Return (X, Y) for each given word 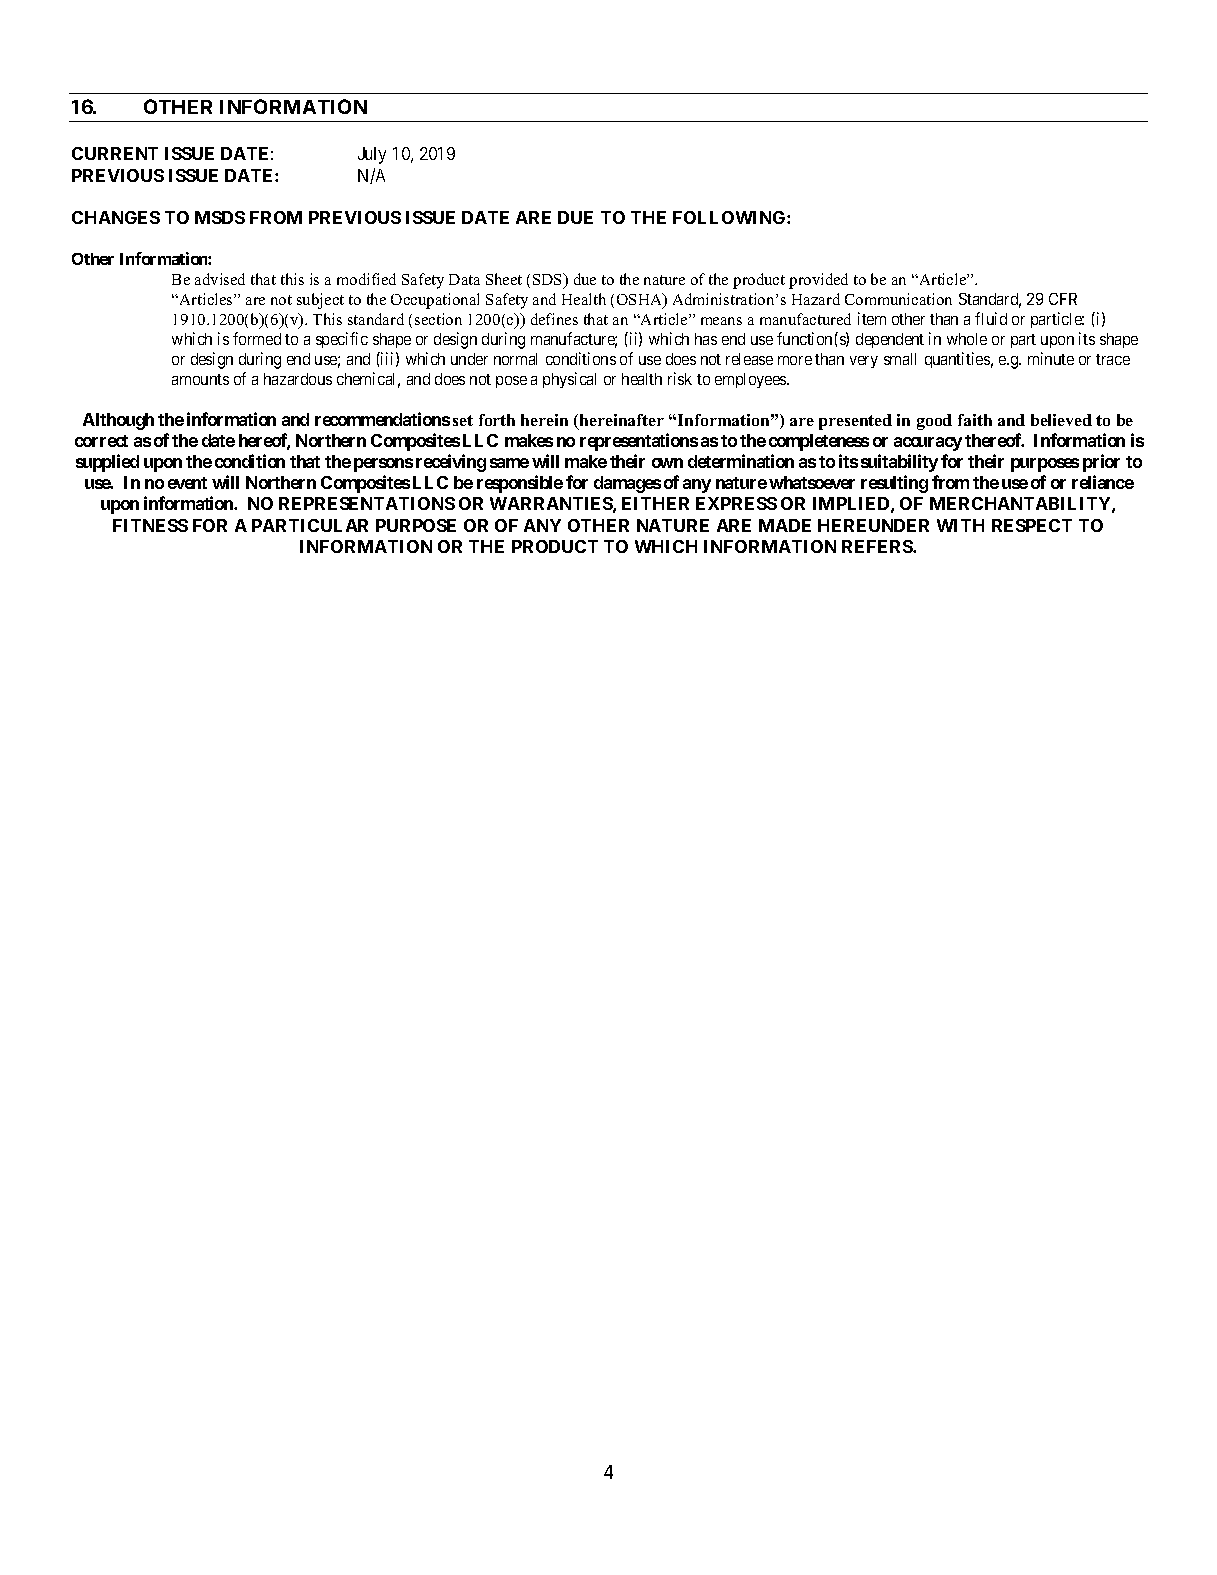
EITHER (655, 503)
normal (515, 359)
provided (818, 281)
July (372, 155)
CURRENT (115, 153)
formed (257, 338)
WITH (960, 525)
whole (967, 339)
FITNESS (150, 525)
